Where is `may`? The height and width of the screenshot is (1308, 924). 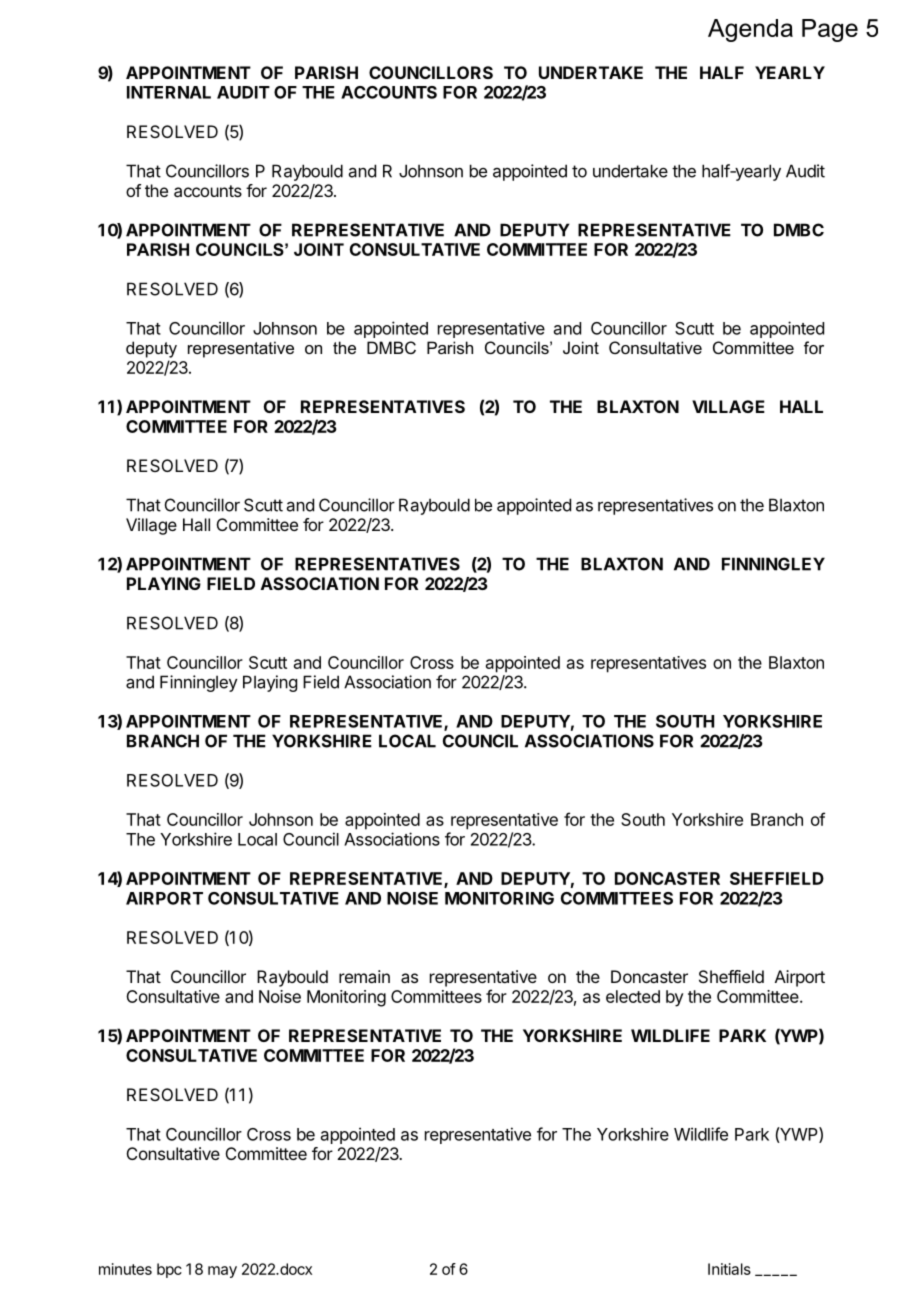
may is located at coordinates (222, 1272).
